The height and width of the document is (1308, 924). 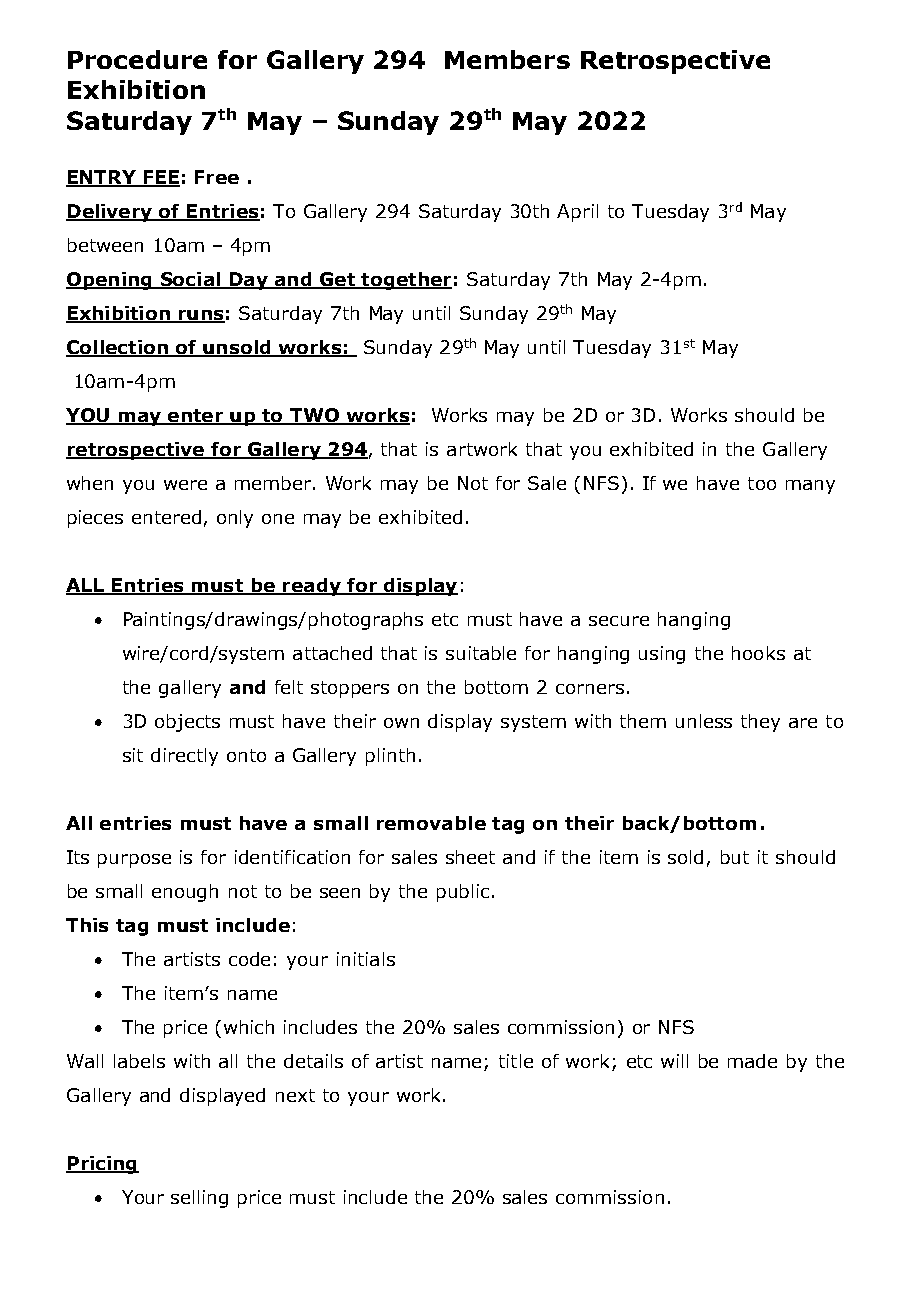 I want to click on directly, so click(x=184, y=757).
